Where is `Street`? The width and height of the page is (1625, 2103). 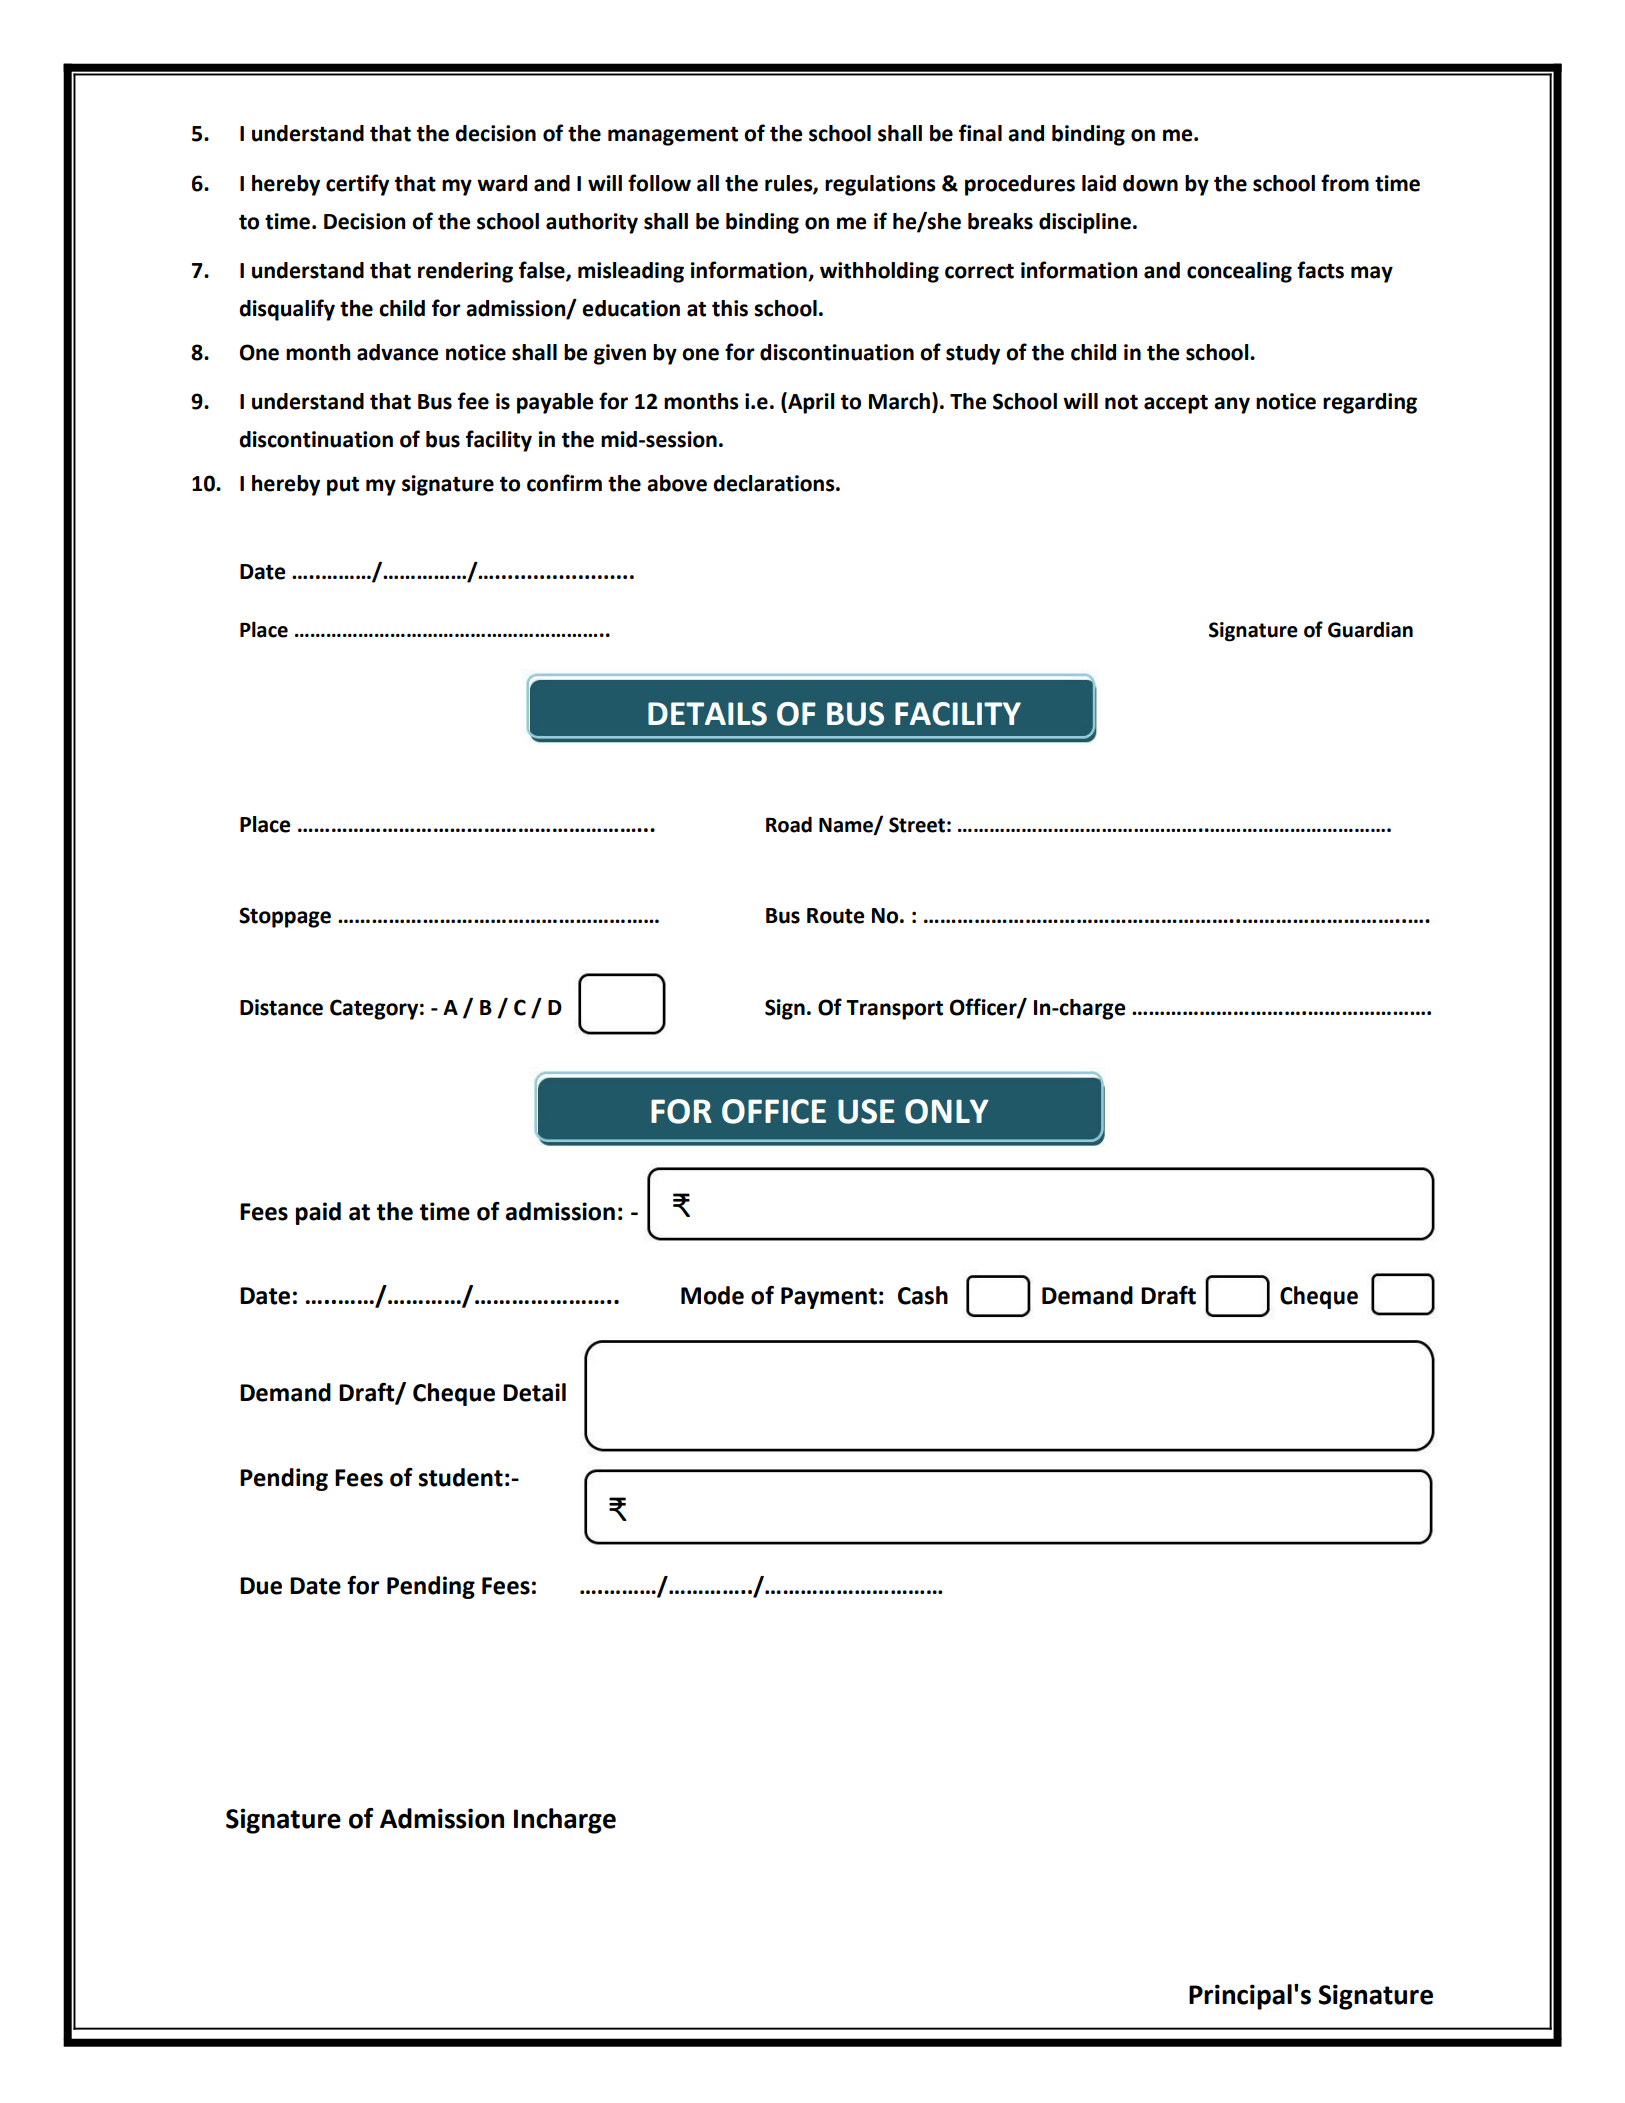 Street is located at coordinates (917, 825).
